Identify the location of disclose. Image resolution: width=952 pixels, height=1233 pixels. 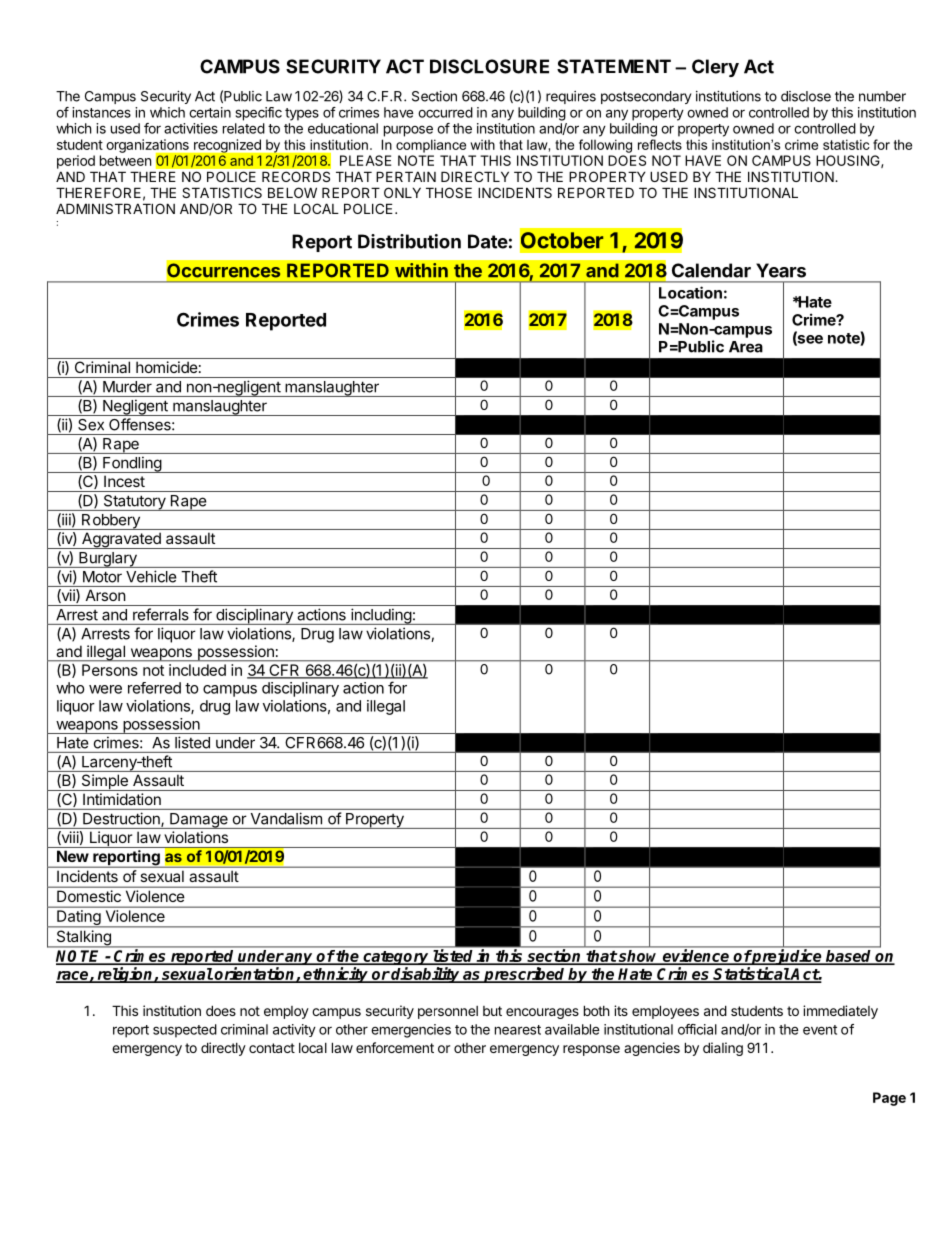
(806, 96).
